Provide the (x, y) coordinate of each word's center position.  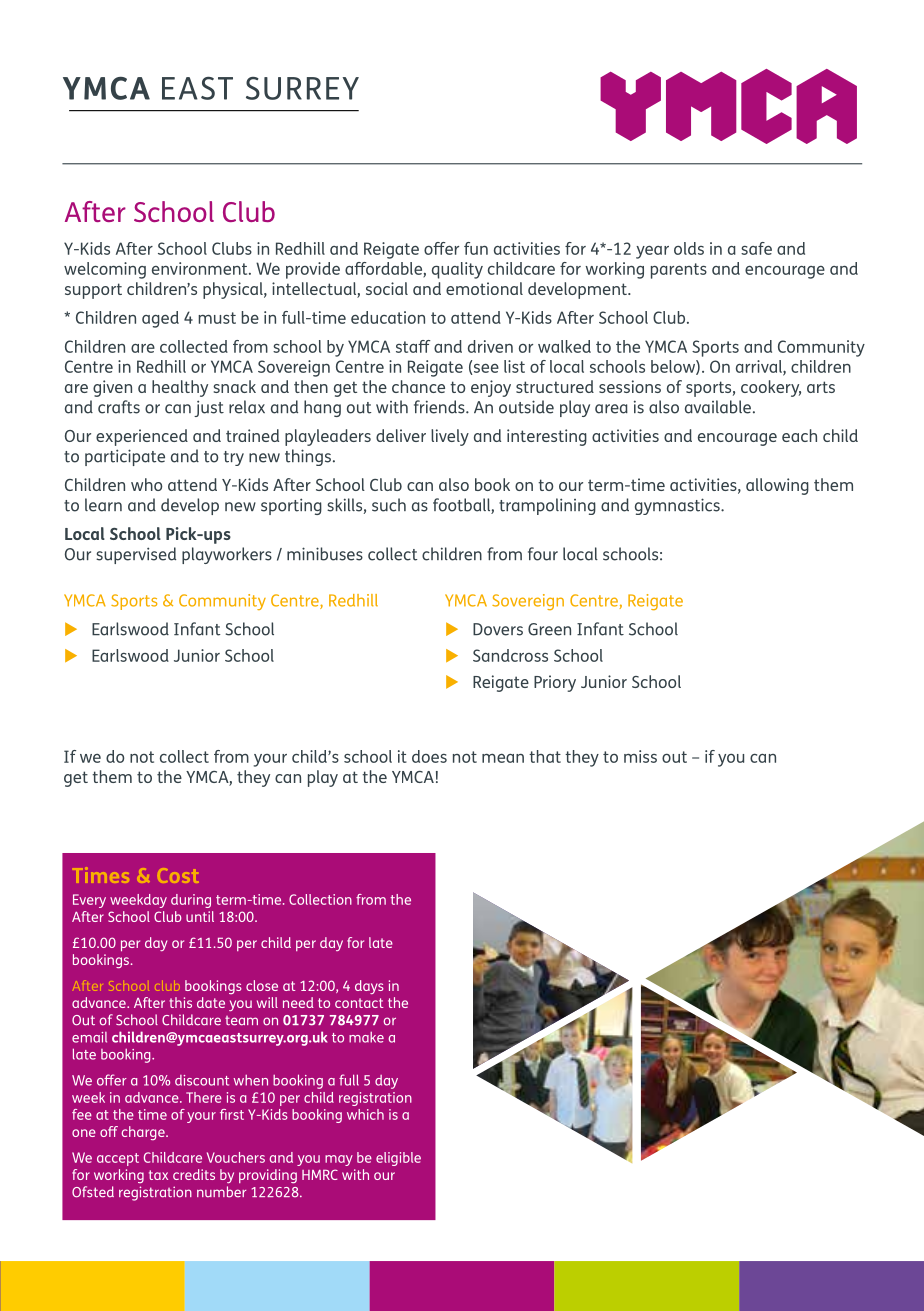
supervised (136, 555)
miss (640, 756)
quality (457, 270)
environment (201, 268)
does (429, 756)
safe (756, 248)
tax (158, 1175)
